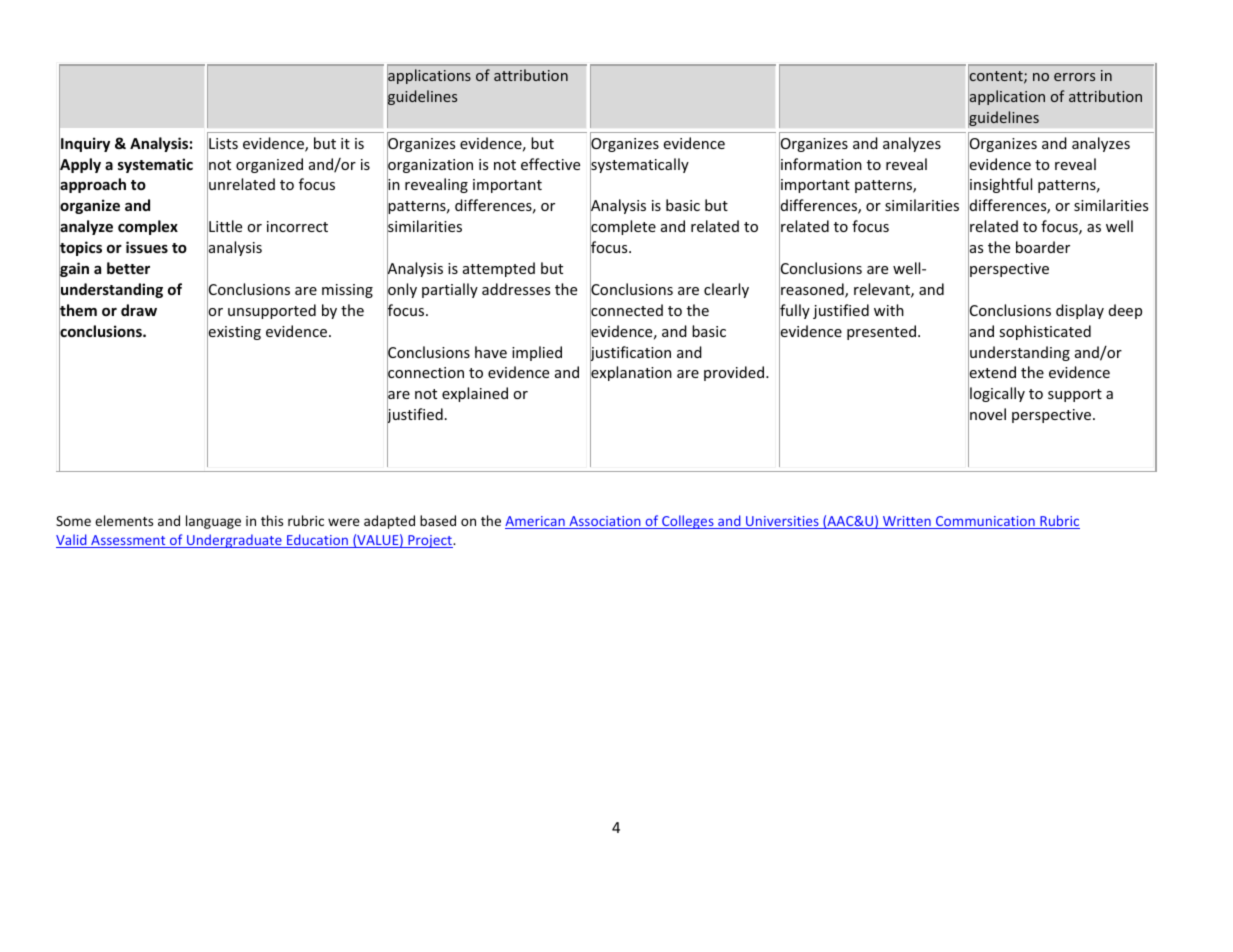 The height and width of the image is (952, 1233). I want to click on extend, so click(992, 373).
